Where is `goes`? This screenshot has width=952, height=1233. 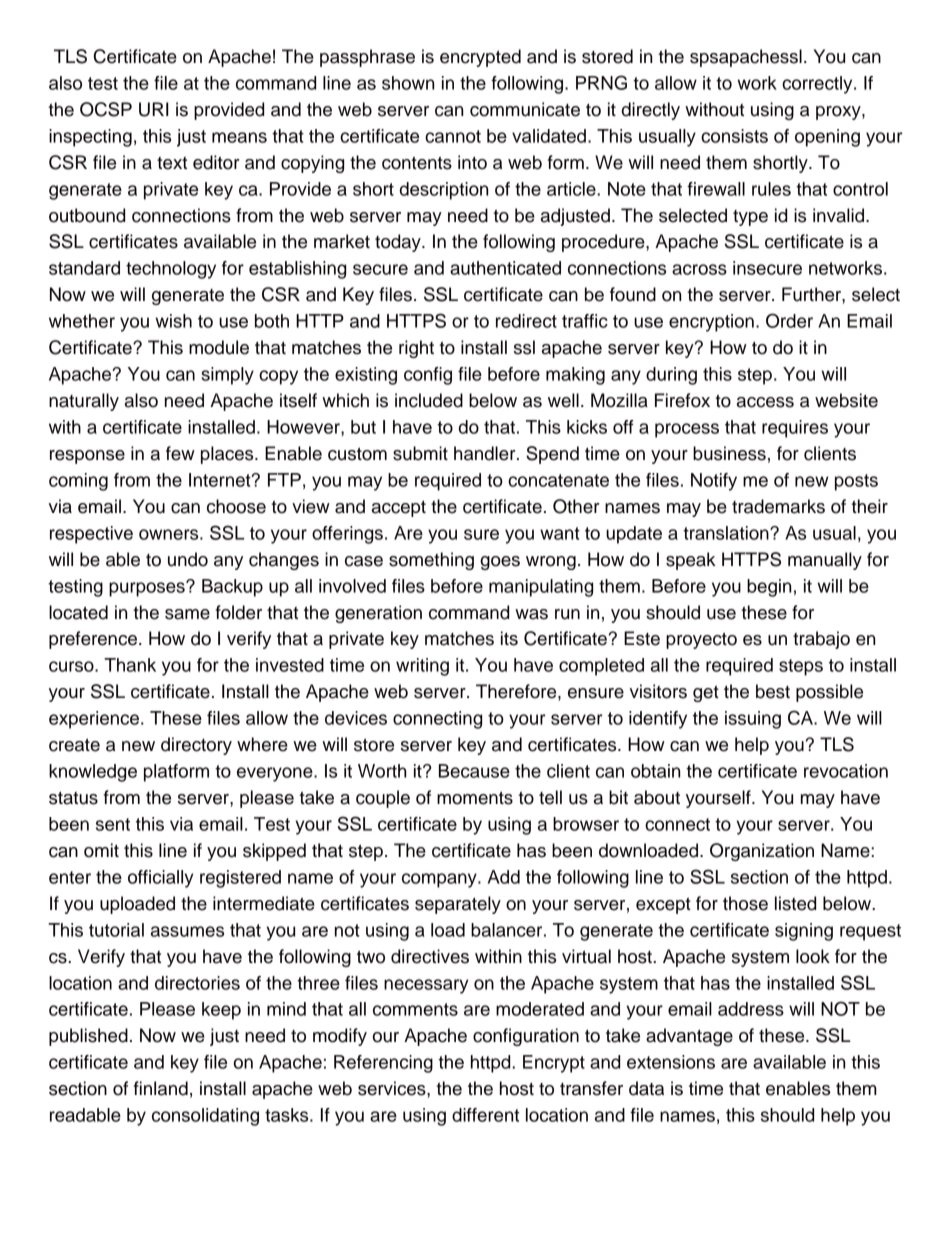
goes is located at coordinates (500, 563).
